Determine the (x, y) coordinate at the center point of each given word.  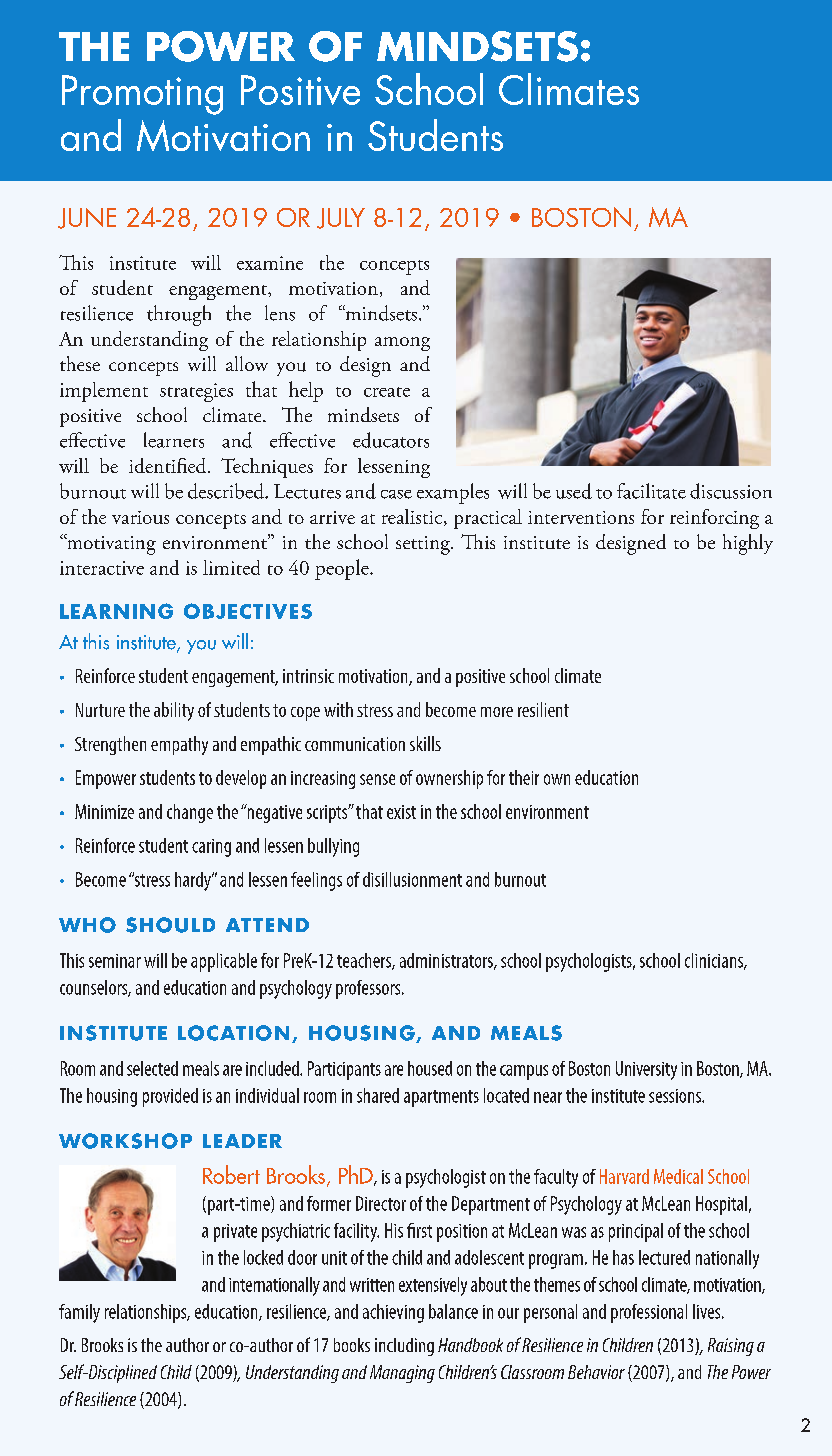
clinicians (715, 961)
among (402, 344)
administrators (447, 961)
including (404, 1347)
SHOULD (170, 925)
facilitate (651, 491)
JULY (341, 218)
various (140, 517)
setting (424, 545)
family (79, 1313)
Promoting (142, 95)
